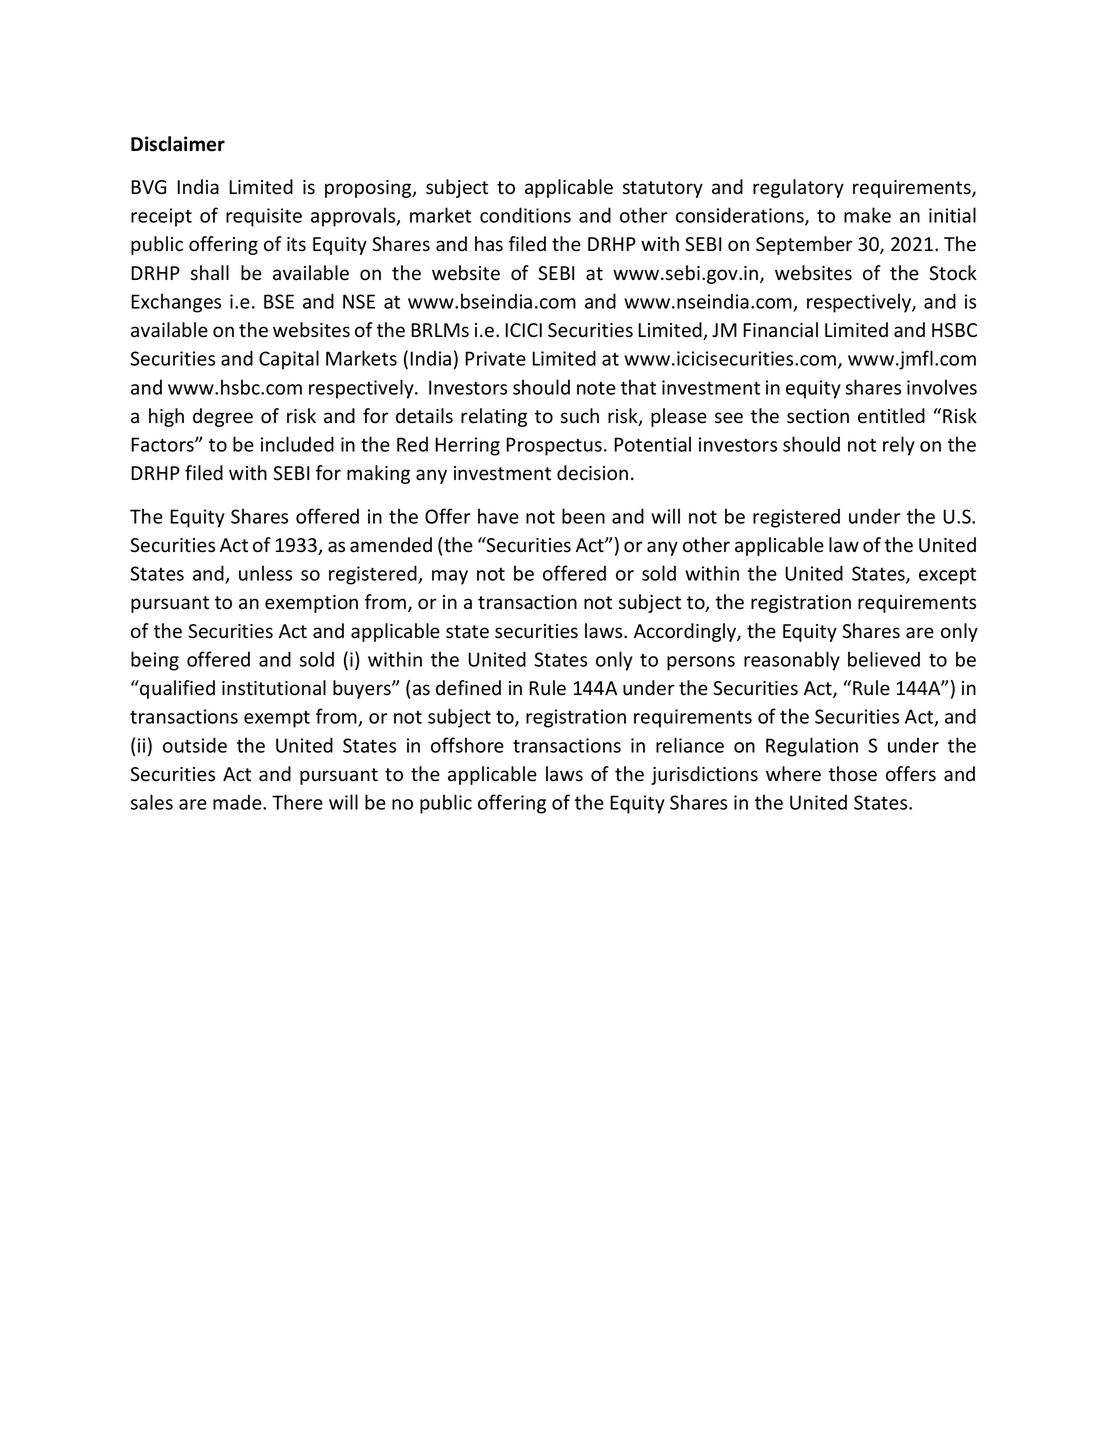 The width and height of the screenshot is (1108, 1434). Describe the element at coordinates (798, 188) in the screenshot. I see `regulatory` at that location.
